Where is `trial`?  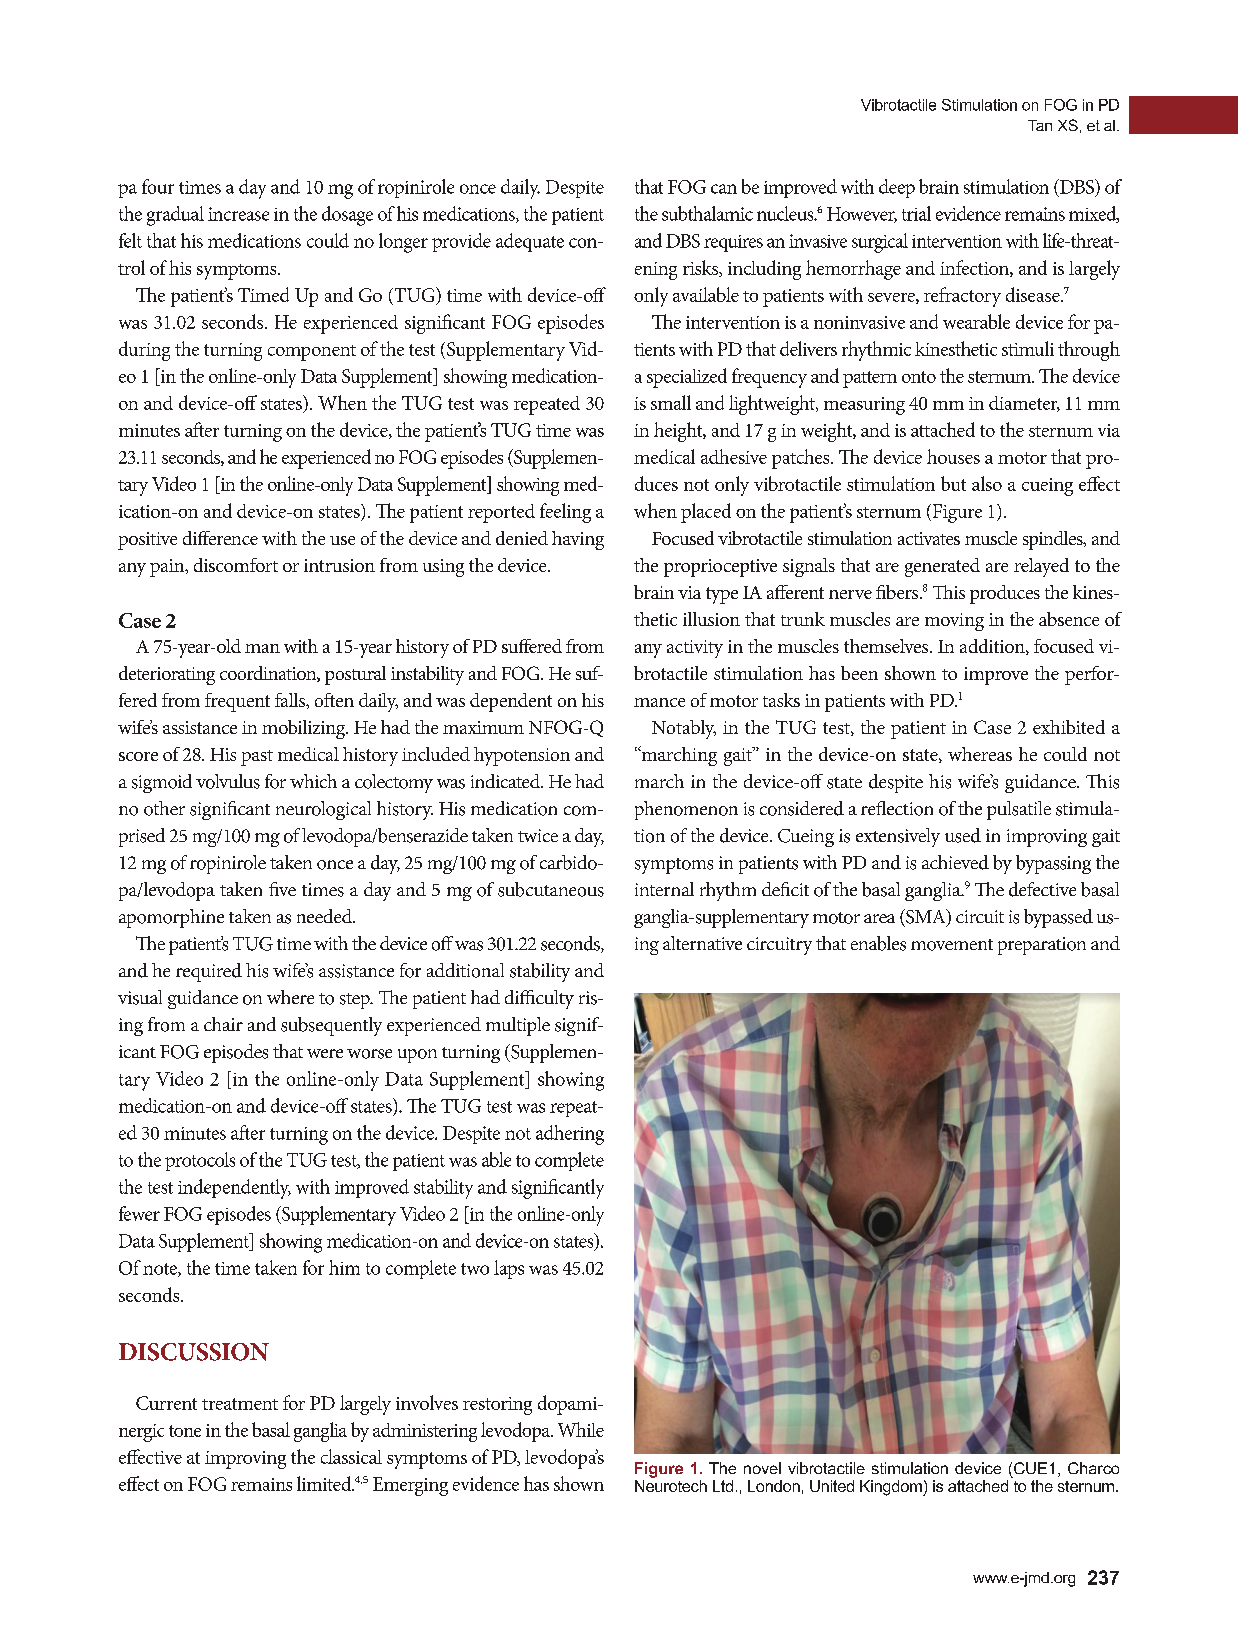
trial is located at coordinates (916, 213).
